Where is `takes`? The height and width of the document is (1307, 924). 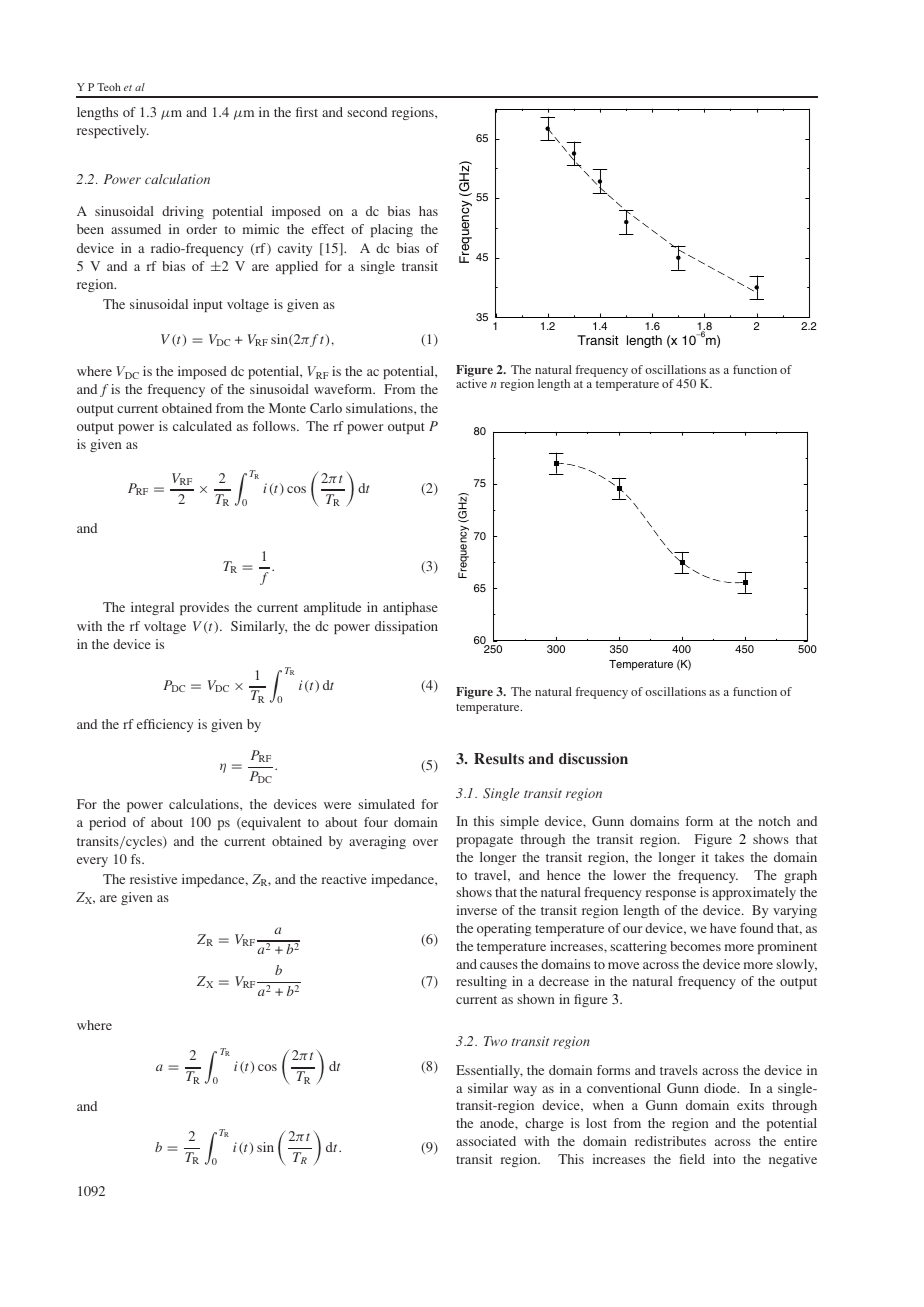
takes is located at coordinates (729, 857).
